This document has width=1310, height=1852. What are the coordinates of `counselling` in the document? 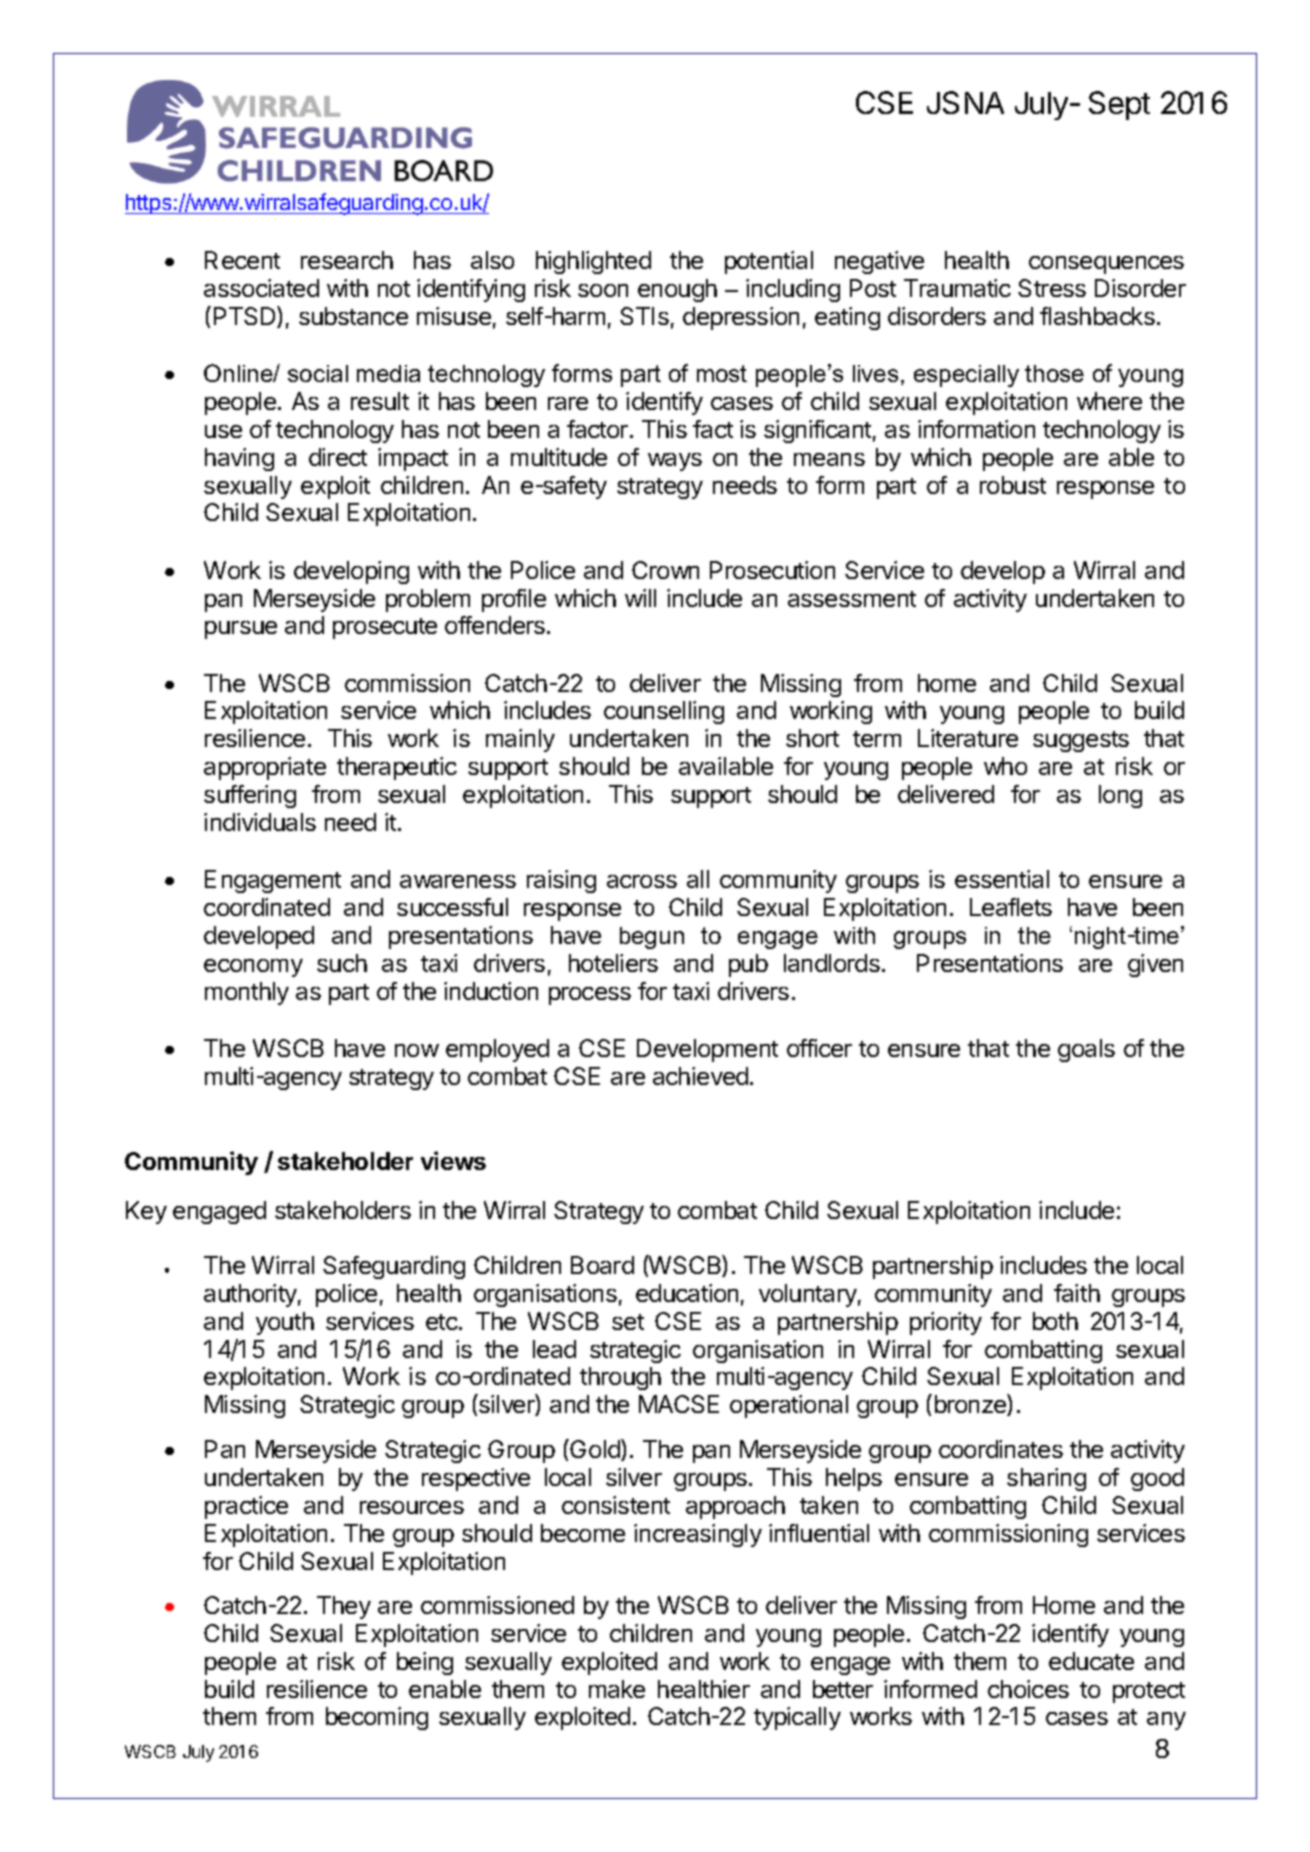 It's located at (664, 712).
